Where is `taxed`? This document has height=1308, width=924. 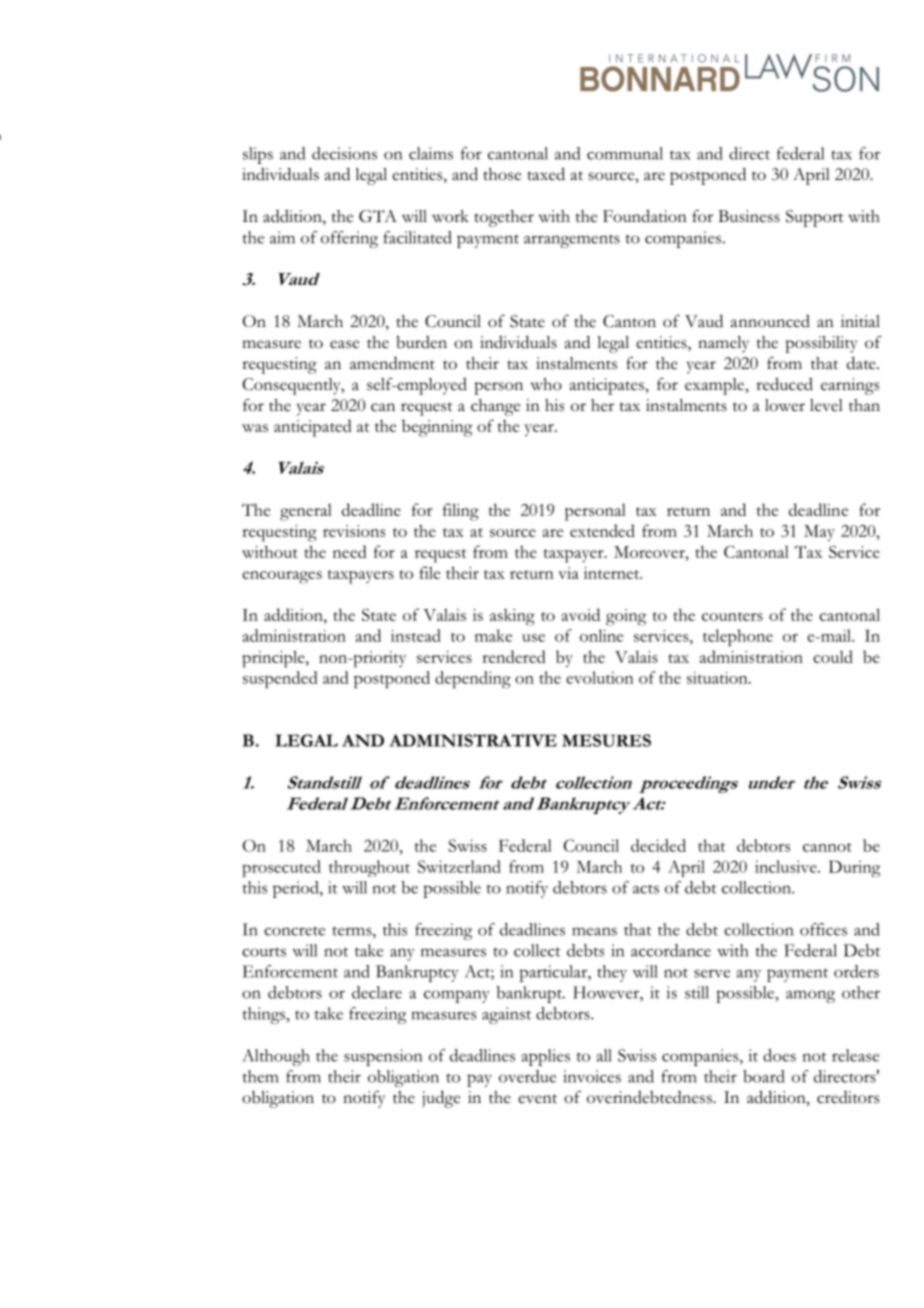 taxed is located at coordinates (546, 174).
